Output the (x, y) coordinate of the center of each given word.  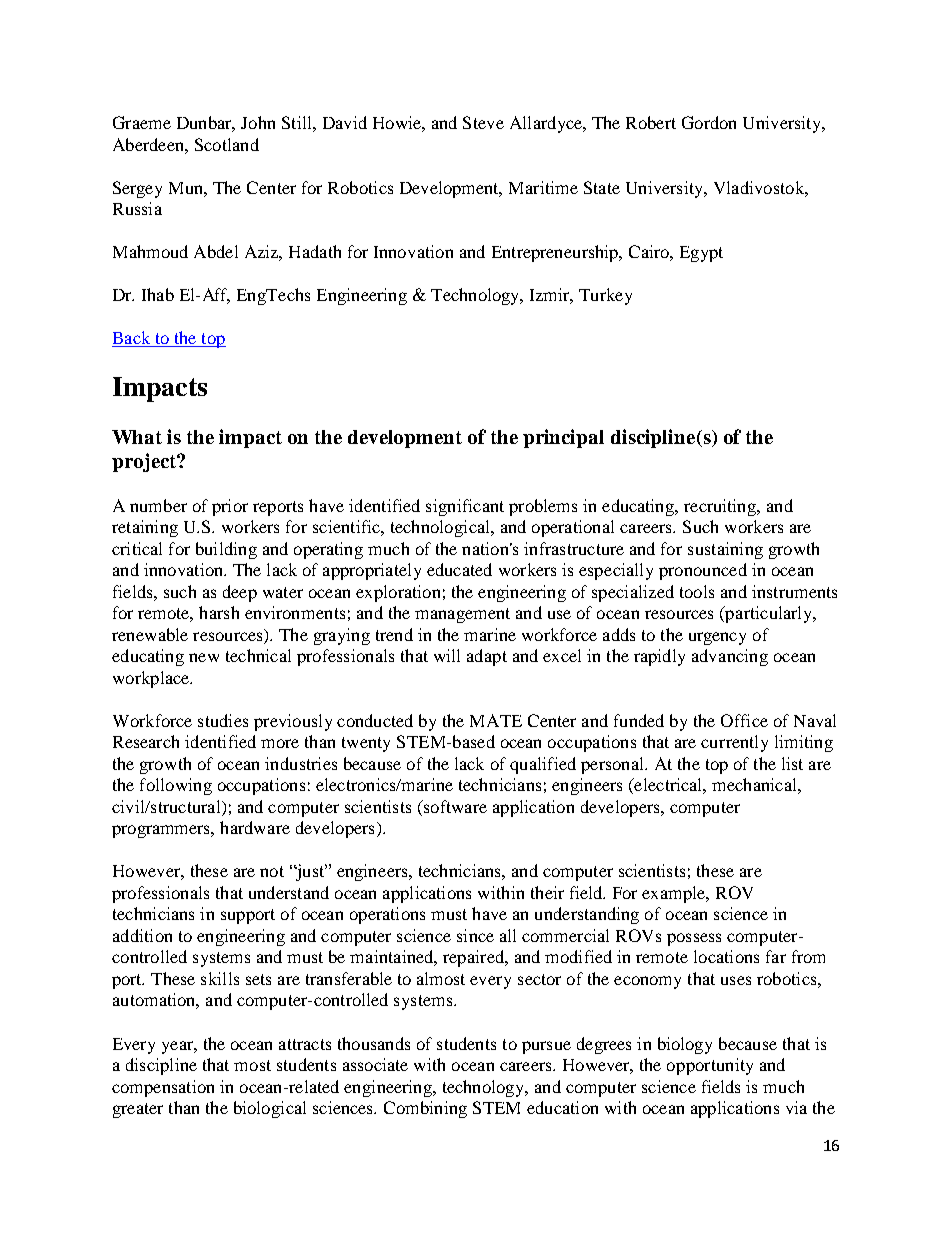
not (272, 871)
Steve (483, 122)
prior (230, 507)
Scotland (227, 144)
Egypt (701, 254)
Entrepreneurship (556, 253)
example (675, 894)
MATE (496, 720)
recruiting (721, 507)
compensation (163, 1088)
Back (132, 339)
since (475, 935)
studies (223, 720)
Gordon (709, 122)
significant (465, 507)
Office (744, 720)
